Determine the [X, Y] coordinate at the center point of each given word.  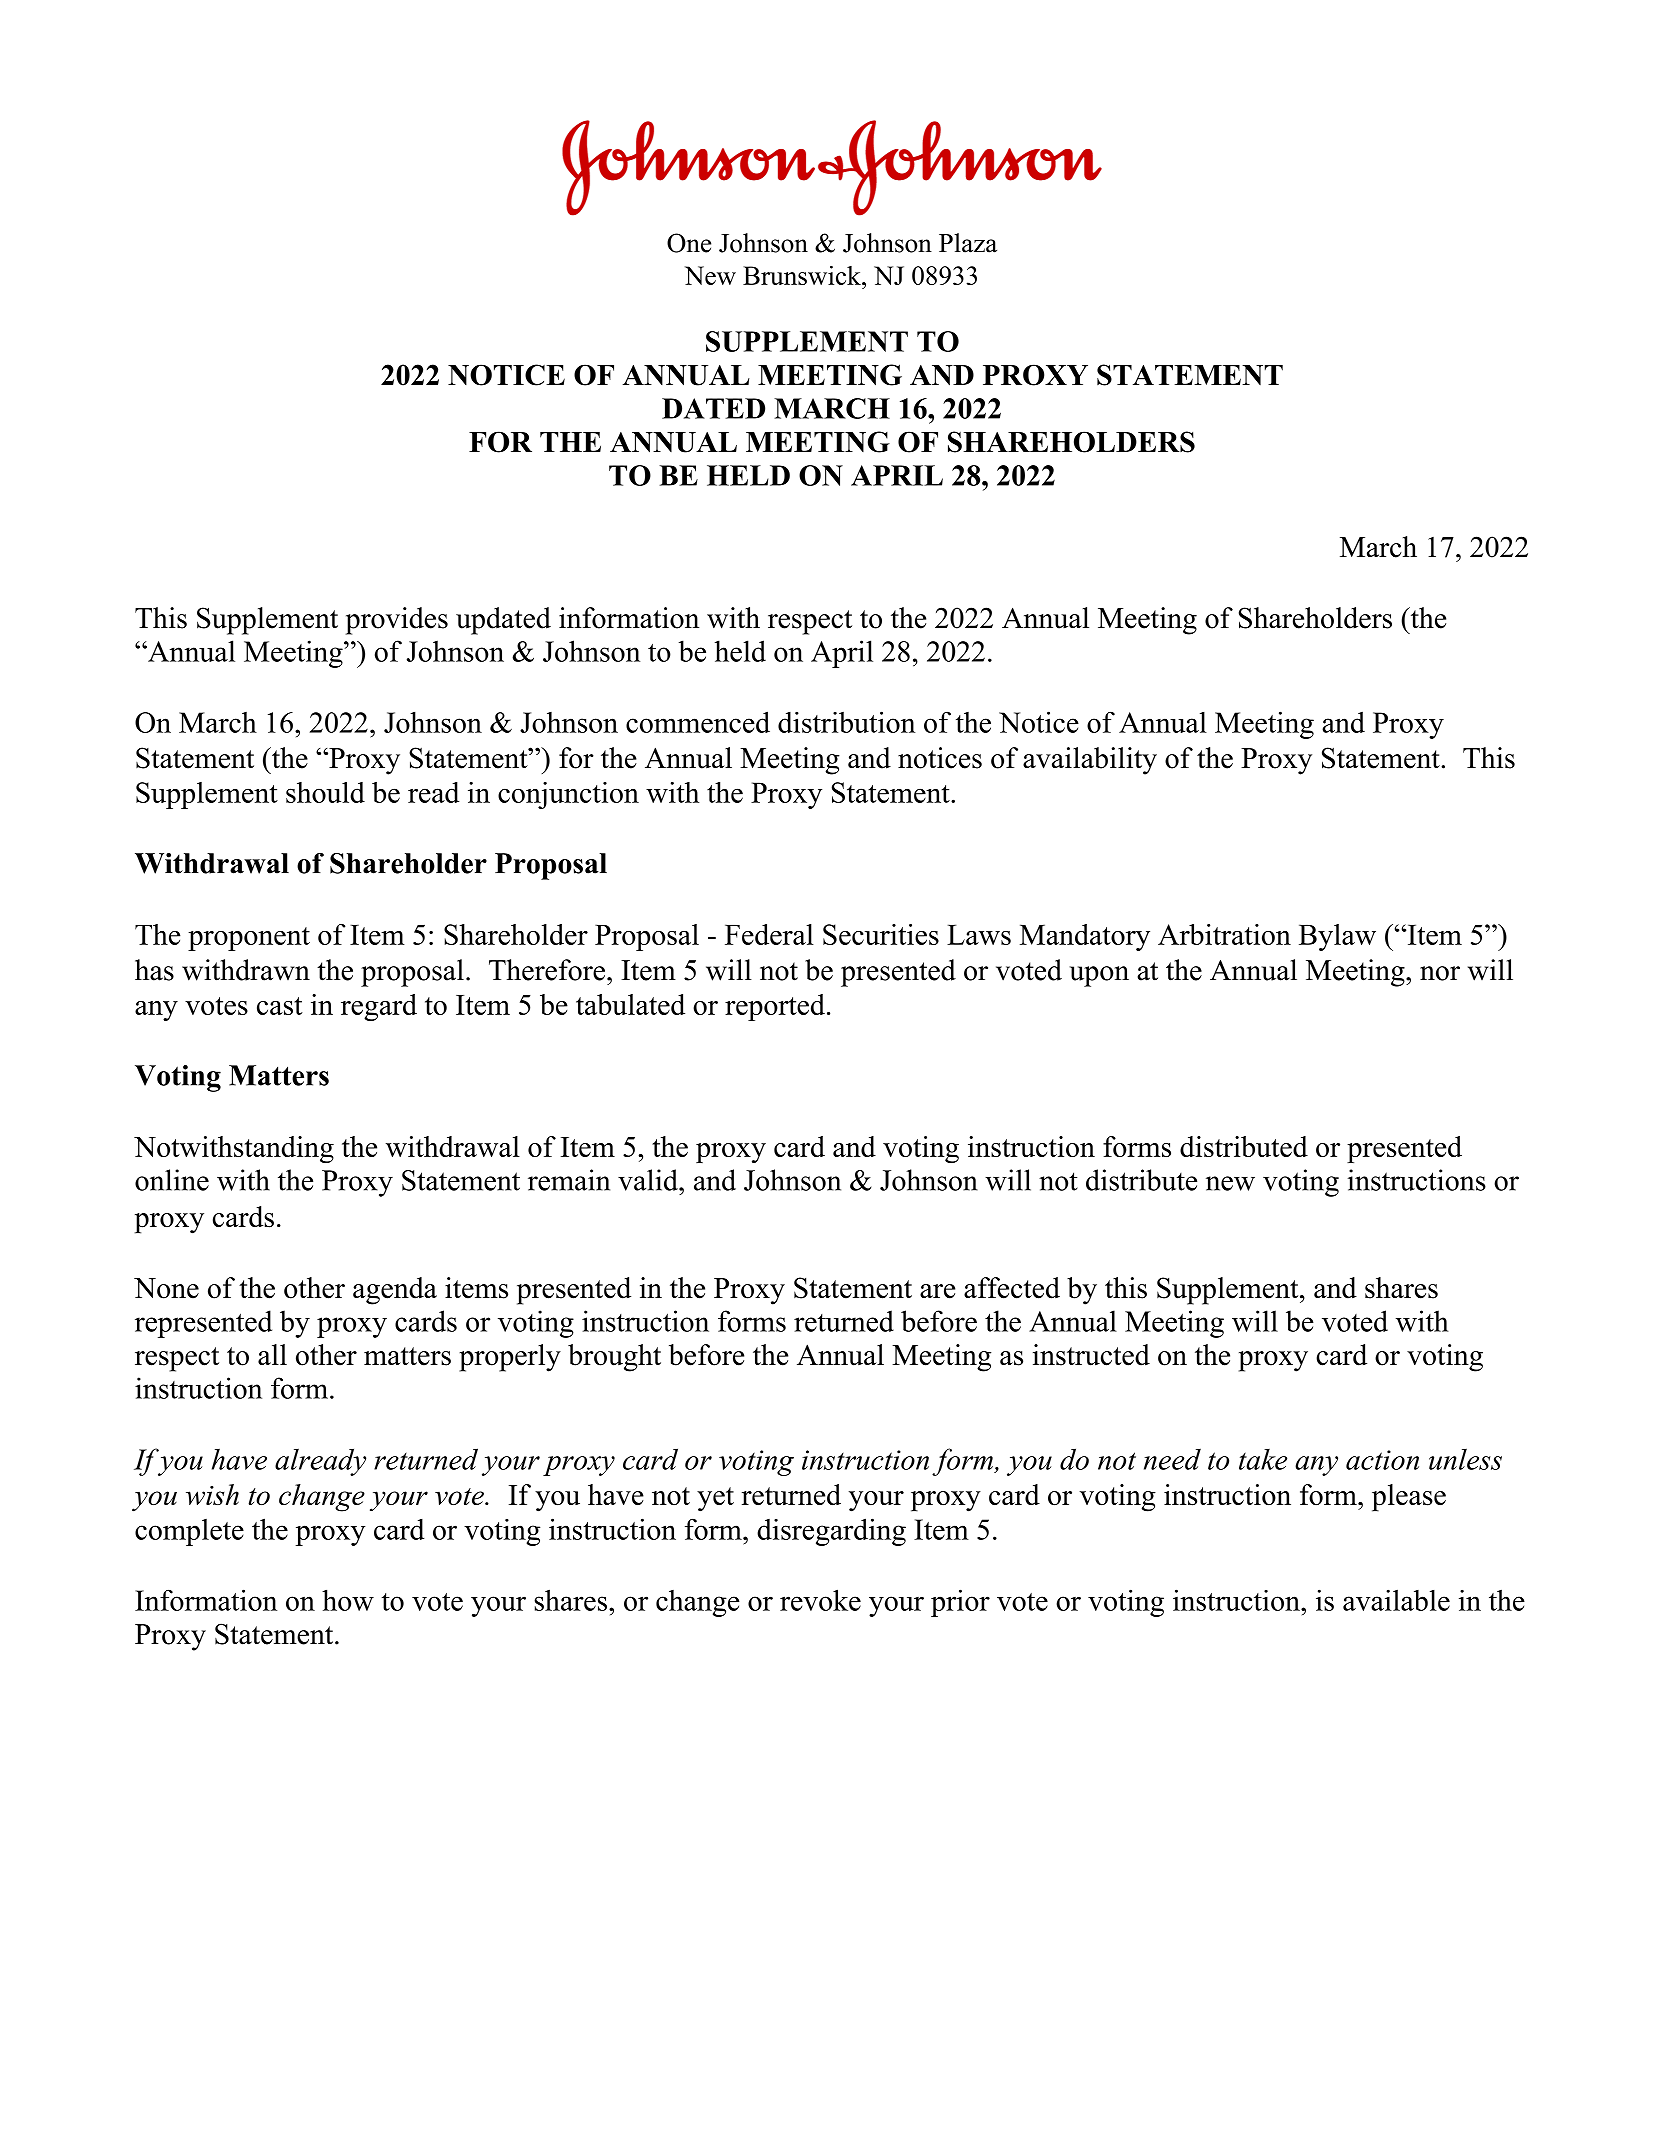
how [348, 1600]
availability [1090, 761]
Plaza [968, 243]
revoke [820, 1600]
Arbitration [1224, 934]
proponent [249, 939]
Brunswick [803, 275]
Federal [769, 934]
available [1396, 1600]
